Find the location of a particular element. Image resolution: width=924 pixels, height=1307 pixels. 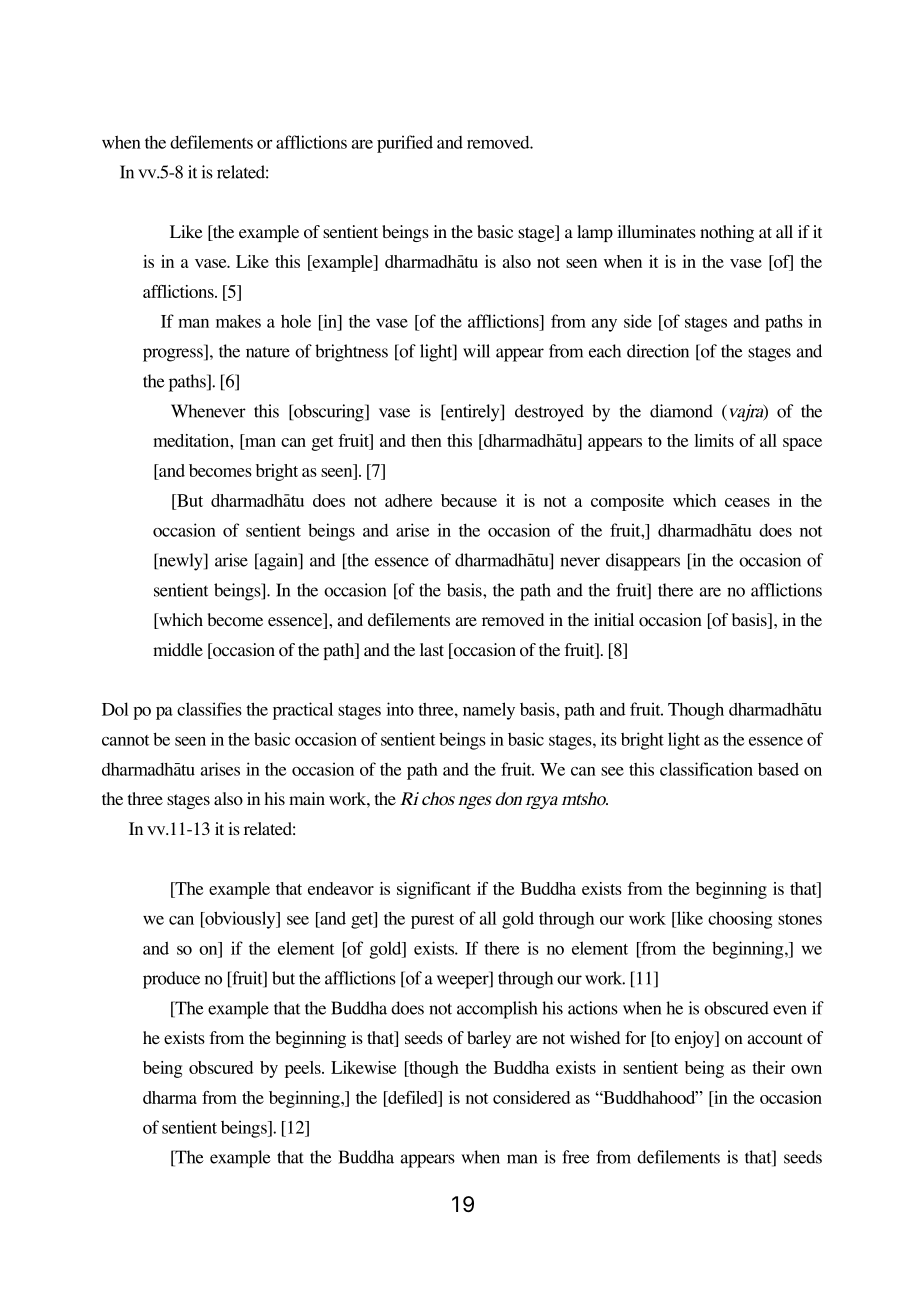

purified is located at coordinates (405, 144).
